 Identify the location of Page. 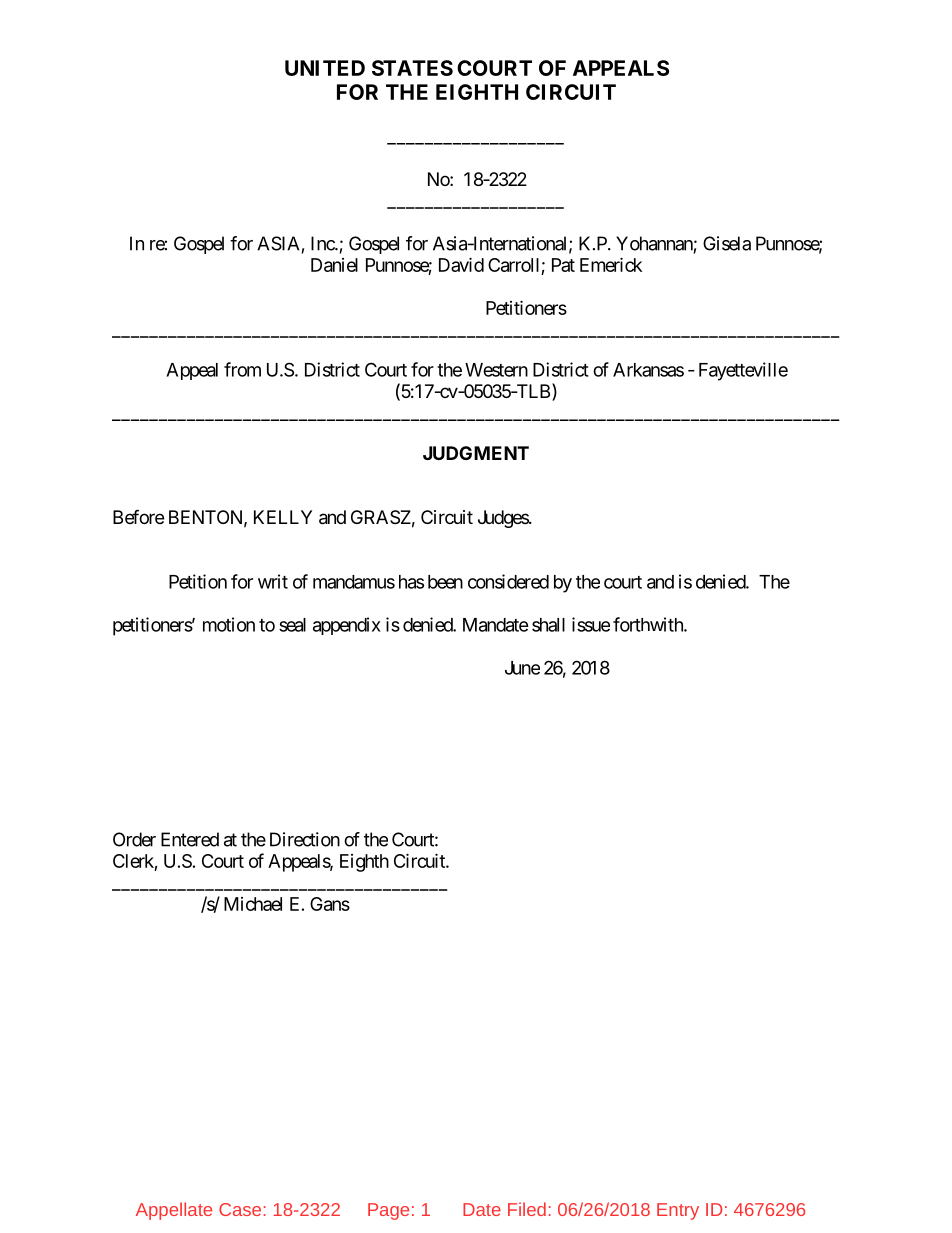
(388, 1211).
